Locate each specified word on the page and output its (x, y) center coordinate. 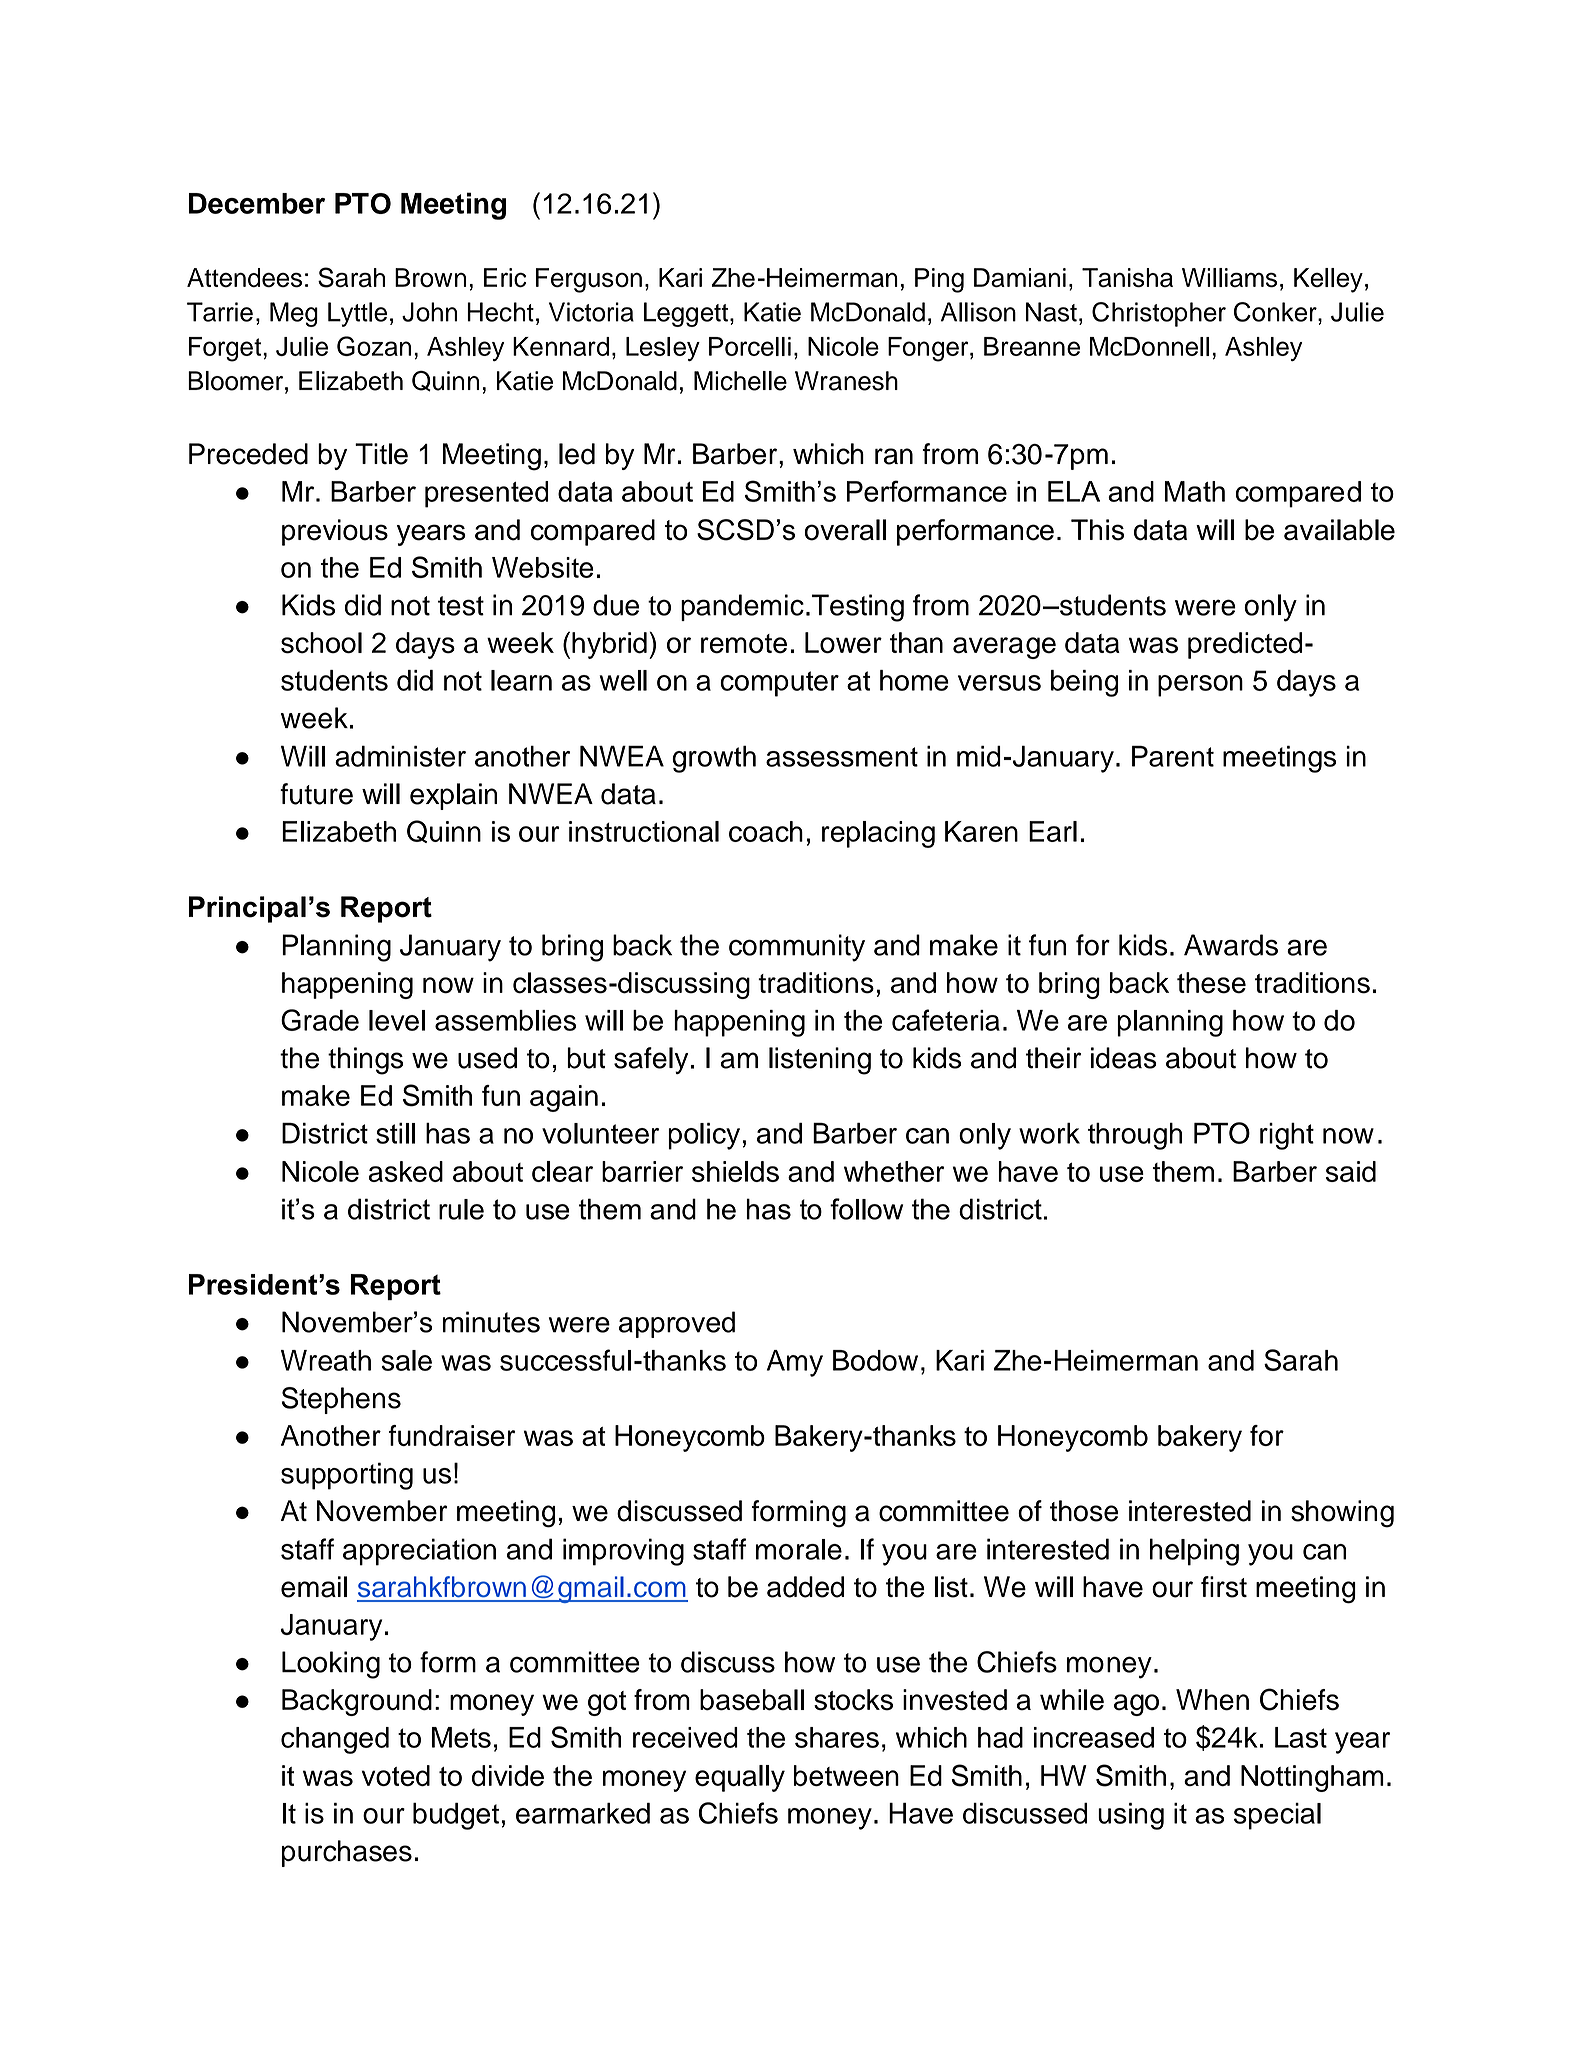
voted (396, 1775)
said (1351, 1171)
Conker (1276, 312)
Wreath (326, 1360)
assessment (842, 757)
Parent (1173, 756)
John (429, 312)
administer (400, 756)
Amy (795, 1363)
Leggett (686, 314)
